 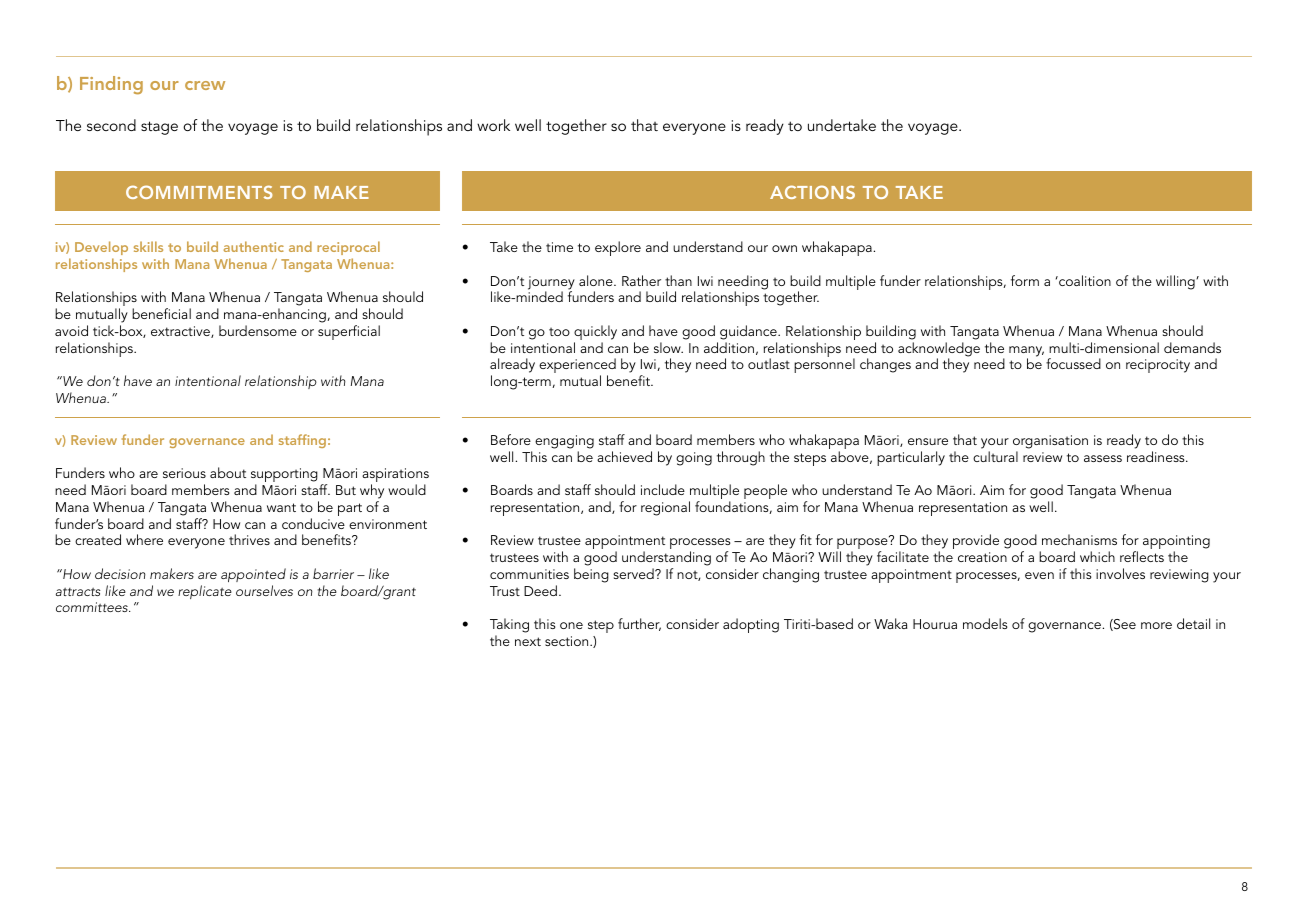 I want to click on Rather, so click(x=641, y=280).
